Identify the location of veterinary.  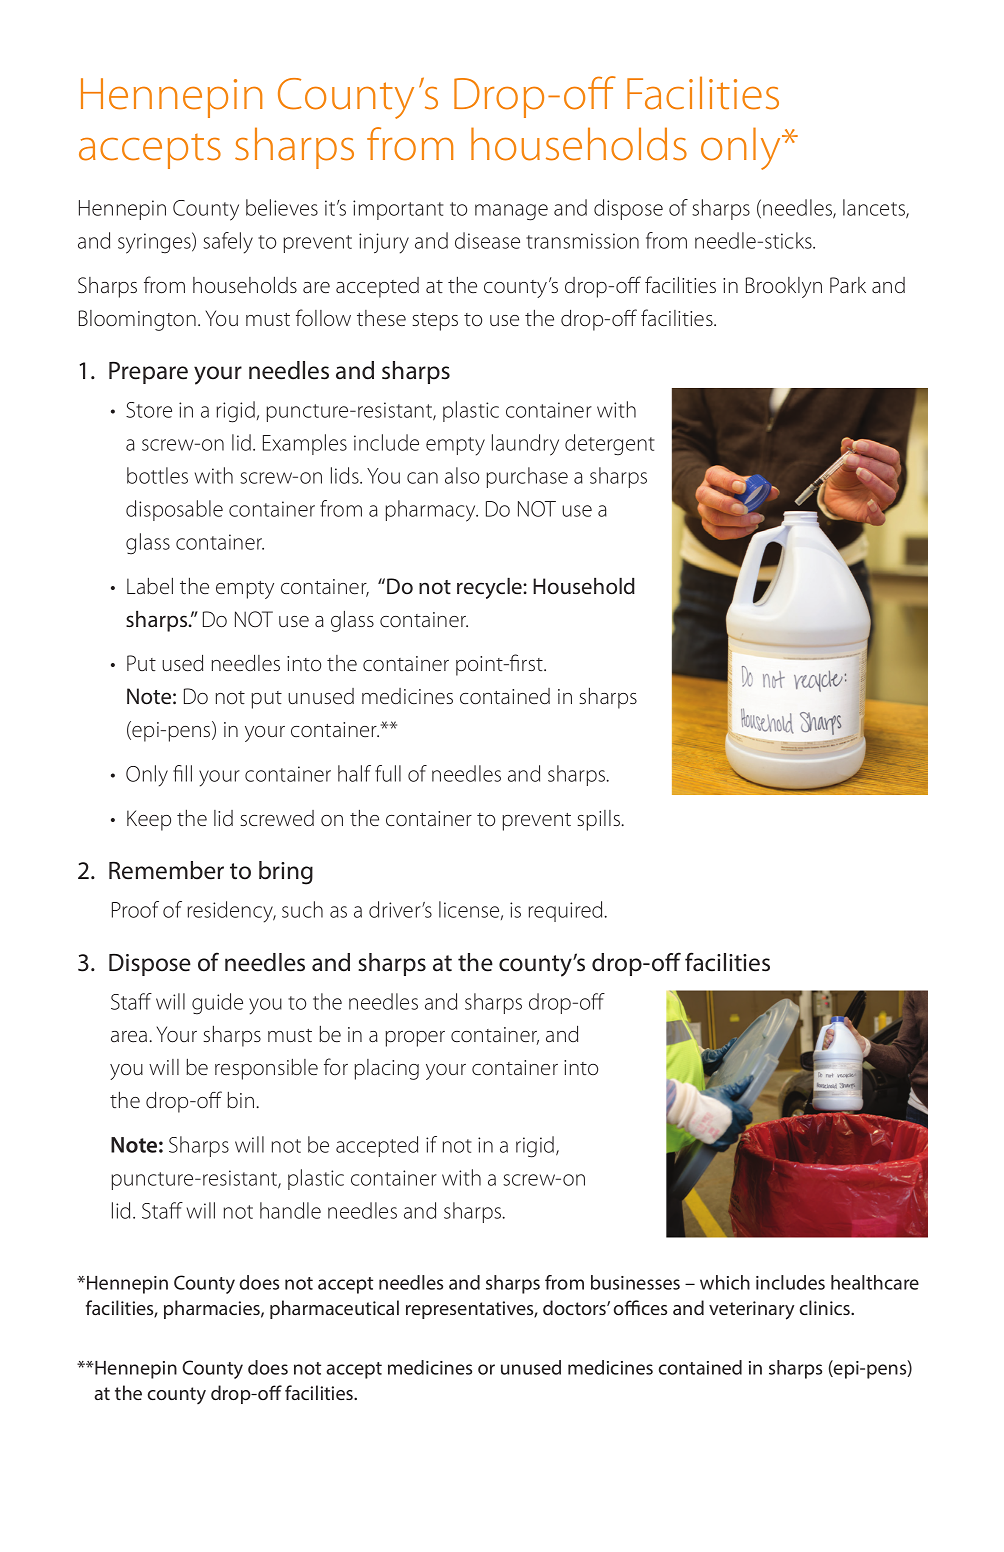
(751, 1310).
